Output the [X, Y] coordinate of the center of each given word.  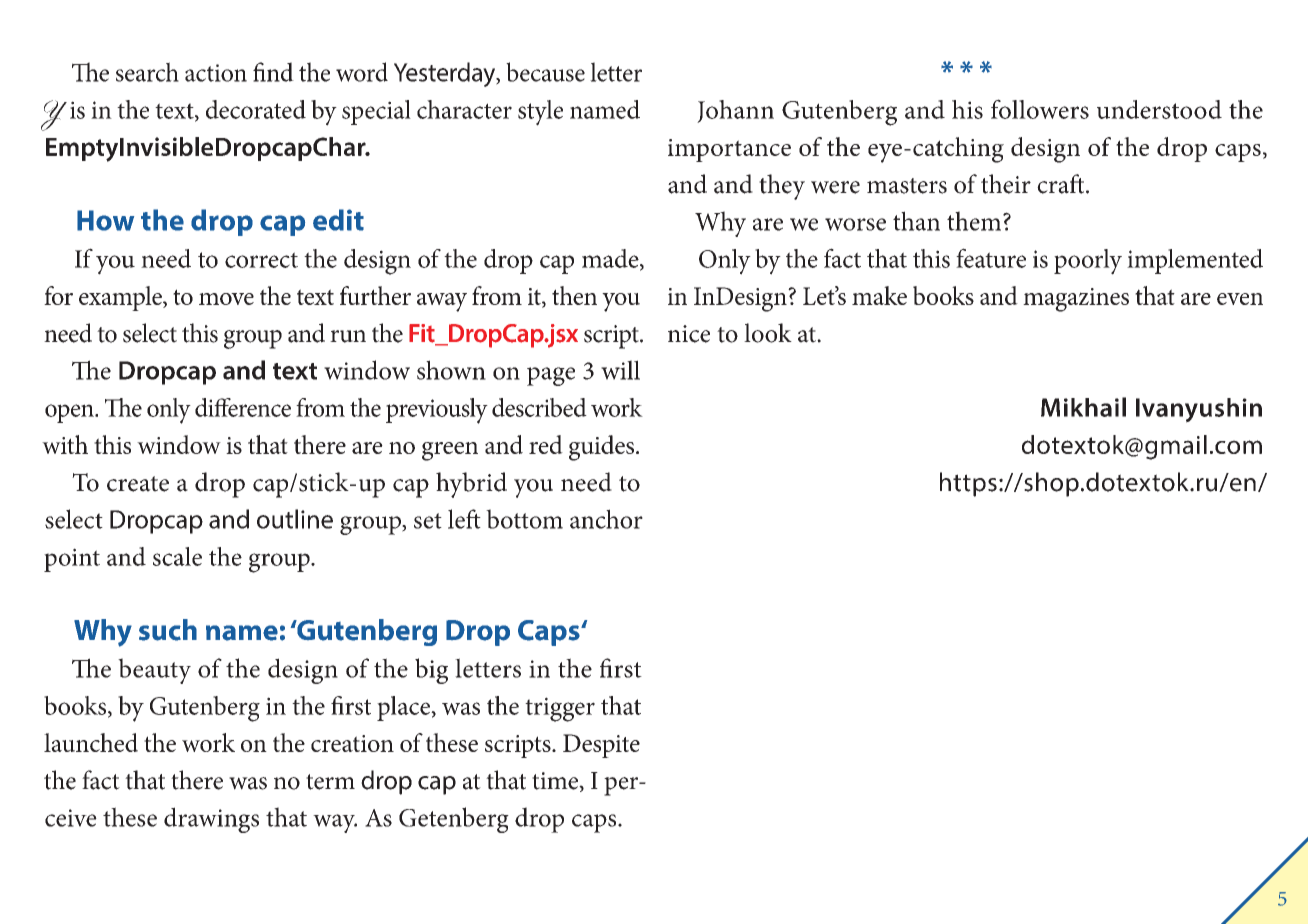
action [216, 73]
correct [261, 260]
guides [603, 448]
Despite [601, 746]
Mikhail [1083, 407]
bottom [524, 519]
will [620, 370]
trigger [560, 709]
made [611, 259]
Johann [735, 111]
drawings [211, 820]
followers [1040, 109]
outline [295, 519]
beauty [154, 671]
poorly [1088, 262]
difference [243, 407]
